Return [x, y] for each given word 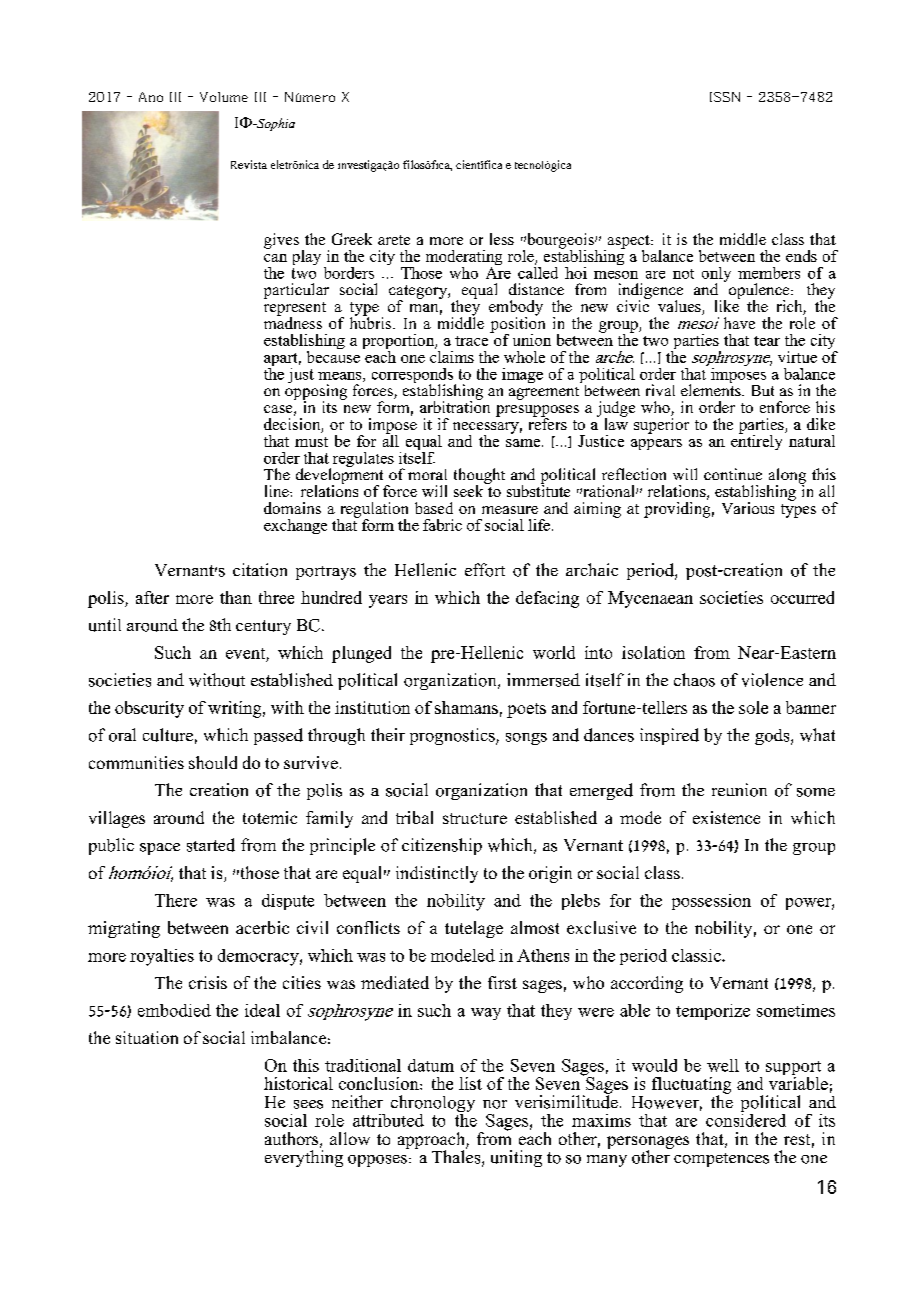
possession [711, 902]
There [176, 900]
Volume [224, 97]
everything [304, 1158]
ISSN [725, 97]
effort [485, 570]
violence [772, 680]
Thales [457, 1157]
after [152, 597]
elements [712, 389]
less [502, 239]
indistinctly [437, 874]
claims [452, 355]
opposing [316, 392]
